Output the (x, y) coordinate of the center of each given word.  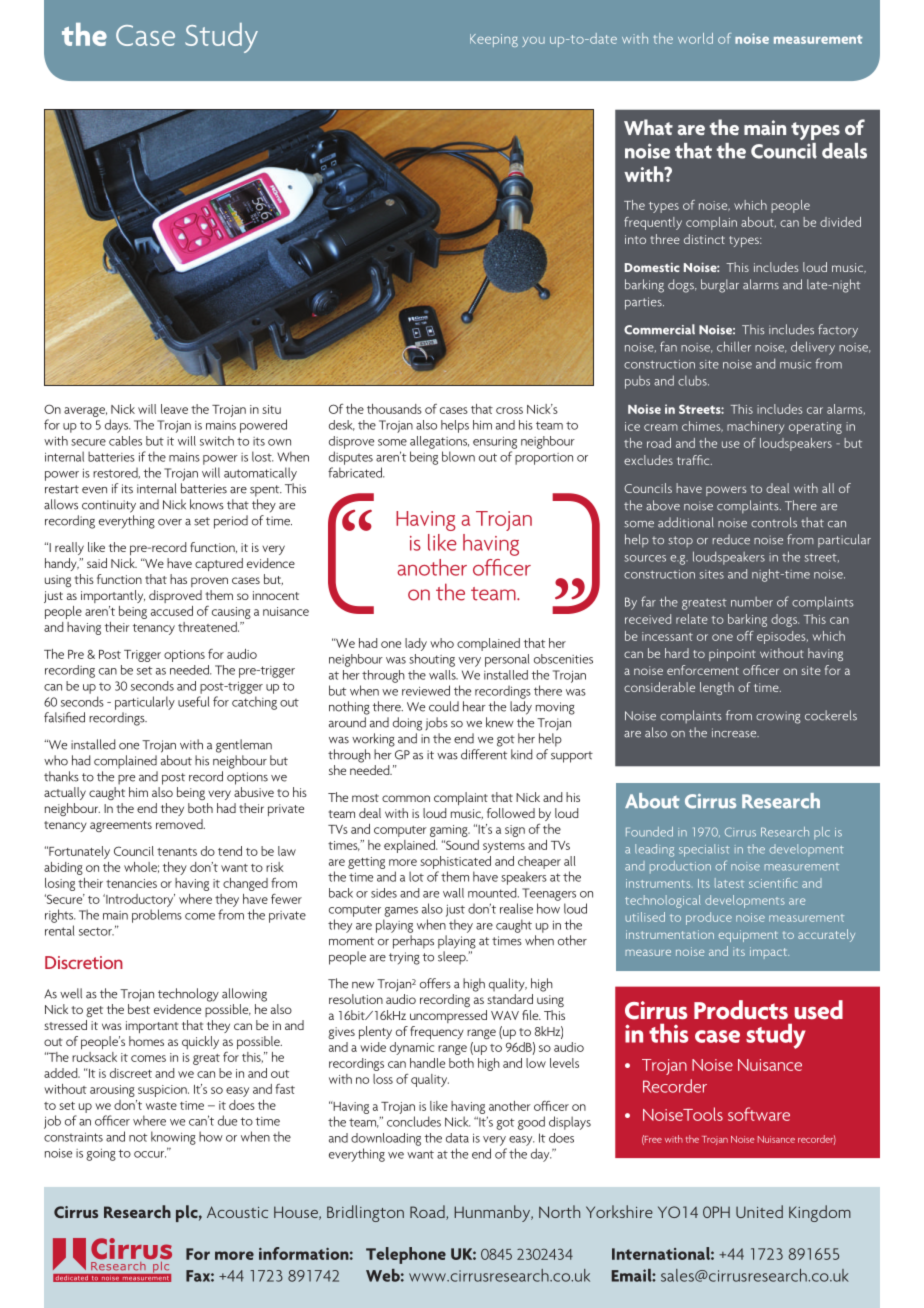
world (695, 38)
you (533, 42)
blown (458, 456)
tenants (177, 852)
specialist (704, 850)
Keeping (494, 40)
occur (150, 1154)
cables (125, 441)
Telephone (406, 1255)
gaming (450, 831)
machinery (755, 427)
